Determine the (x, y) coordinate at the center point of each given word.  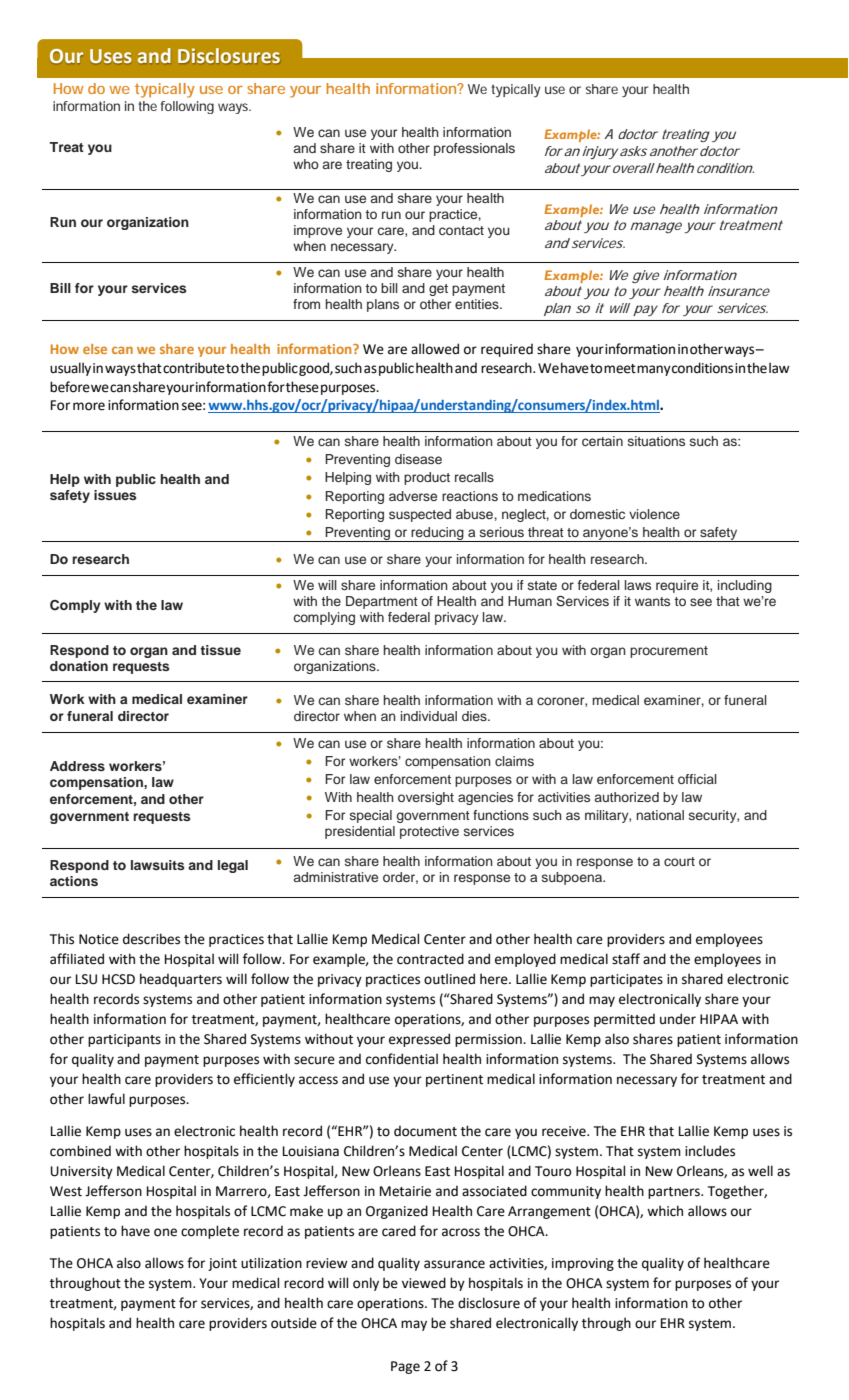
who (306, 164)
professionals (474, 149)
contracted (430, 959)
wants (652, 601)
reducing (438, 534)
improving (583, 1264)
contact (461, 230)
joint (222, 1264)
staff (626, 959)
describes (151, 939)
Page (405, 1367)
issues (115, 495)
